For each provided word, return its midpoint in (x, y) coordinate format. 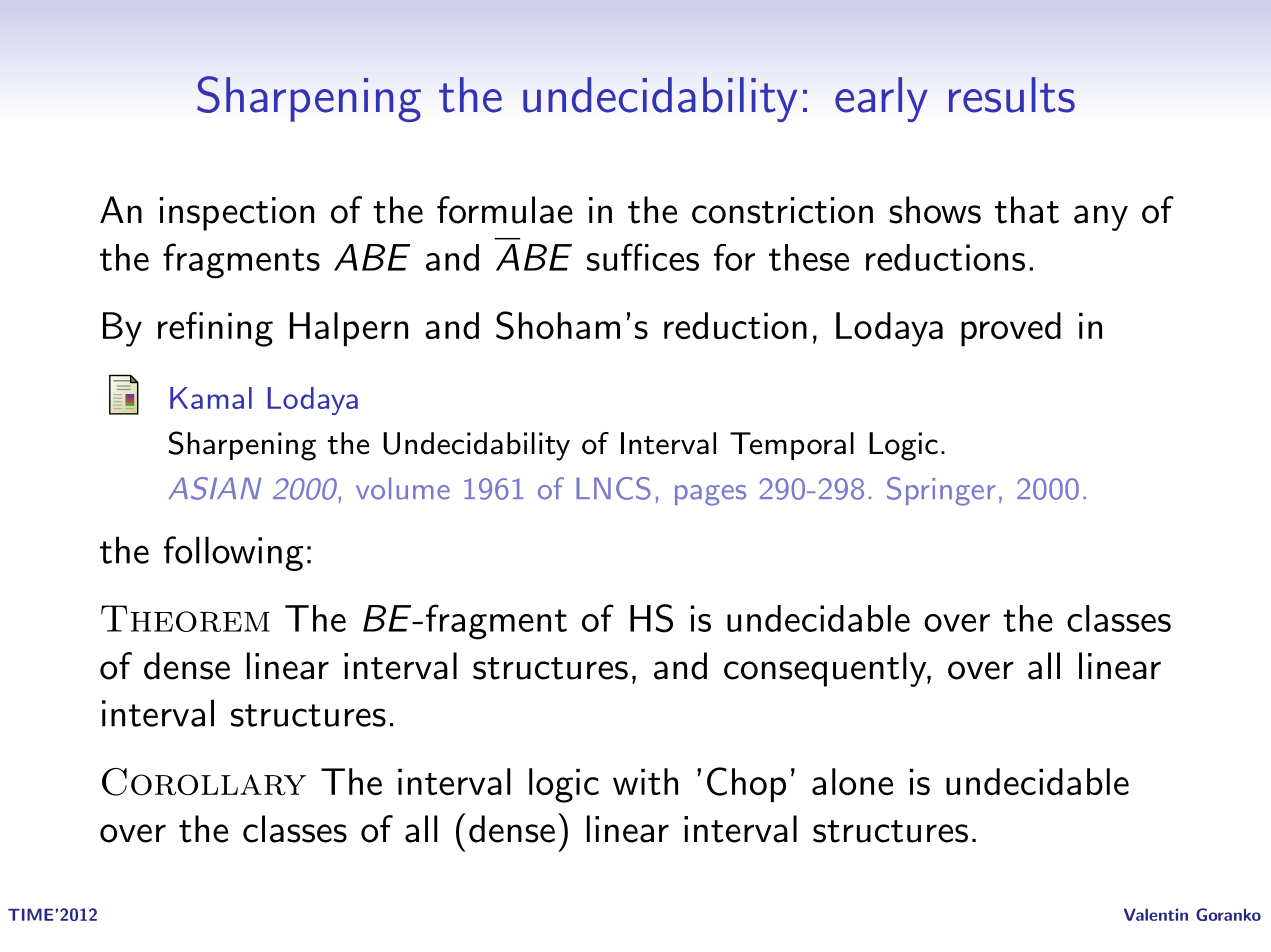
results (1012, 95)
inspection (237, 214)
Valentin (1156, 914)
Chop (746, 784)
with (645, 781)
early (881, 99)
